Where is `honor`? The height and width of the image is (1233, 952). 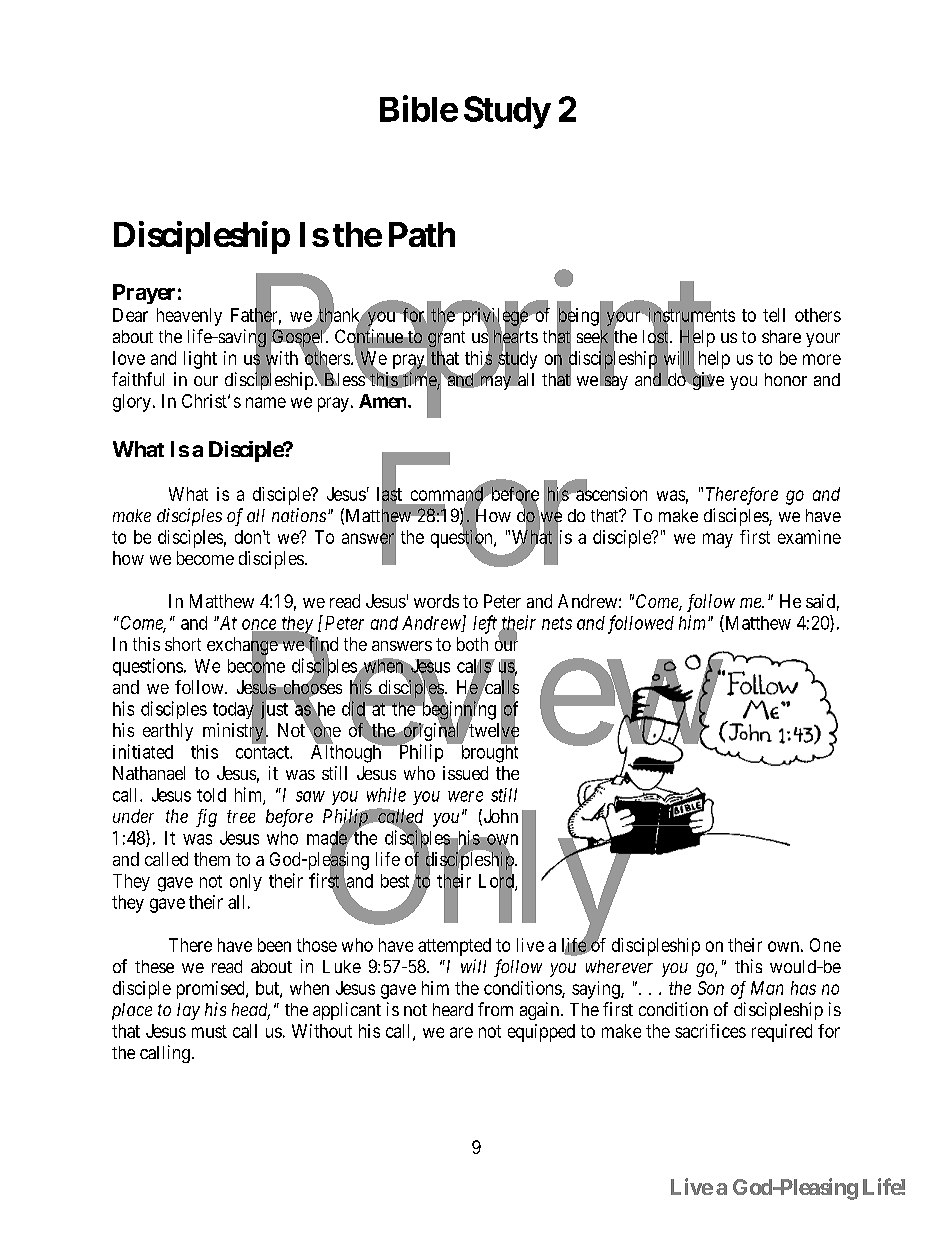 honor is located at coordinates (786, 379).
